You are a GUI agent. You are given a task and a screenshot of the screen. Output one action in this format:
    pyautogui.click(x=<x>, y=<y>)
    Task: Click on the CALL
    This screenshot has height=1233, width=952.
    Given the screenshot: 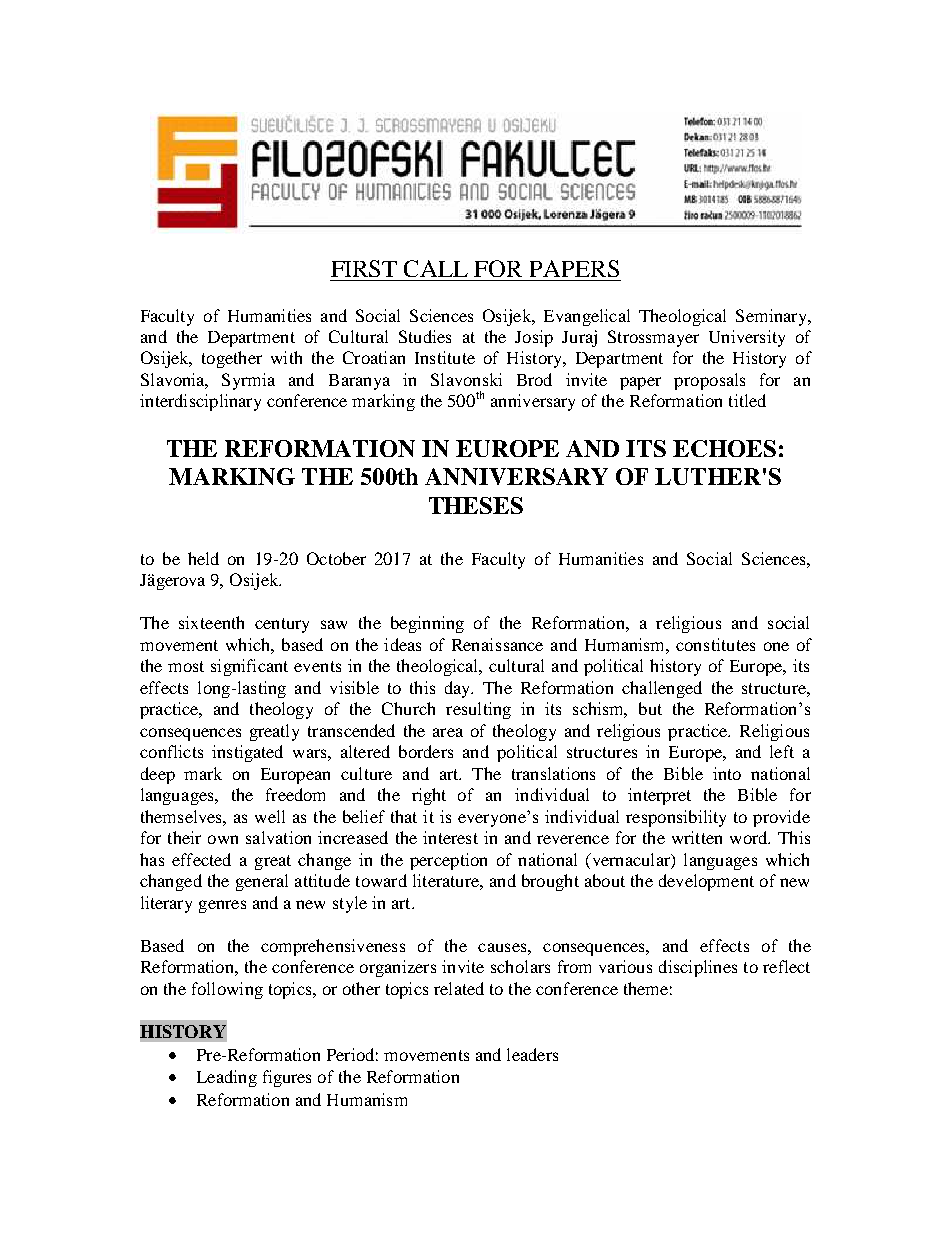 What is the action you would take?
    pyautogui.click(x=436, y=268)
